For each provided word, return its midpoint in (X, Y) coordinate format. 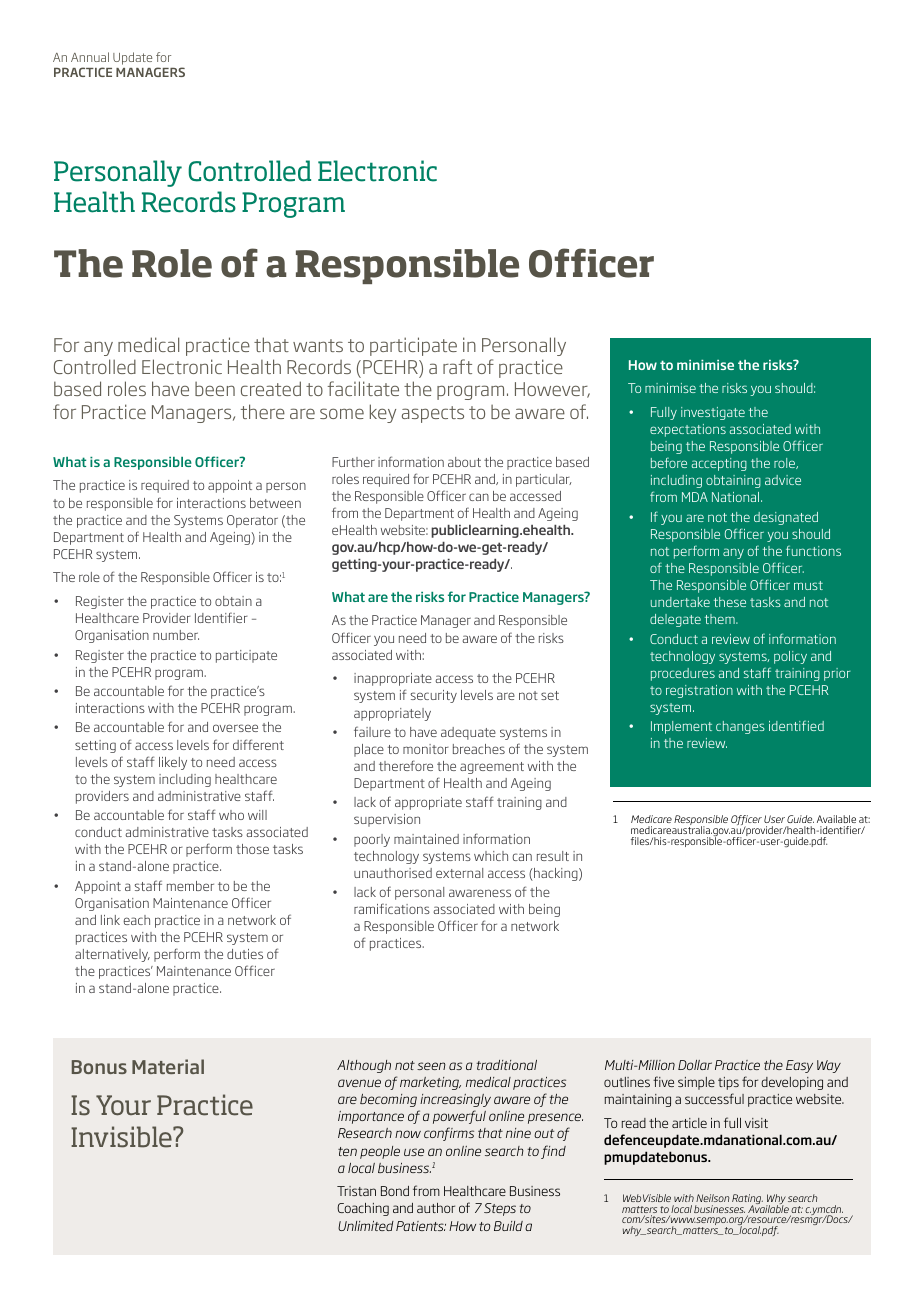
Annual (90, 57)
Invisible (122, 1137)
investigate (713, 413)
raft (457, 366)
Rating (747, 1200)
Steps (500, 1209)
